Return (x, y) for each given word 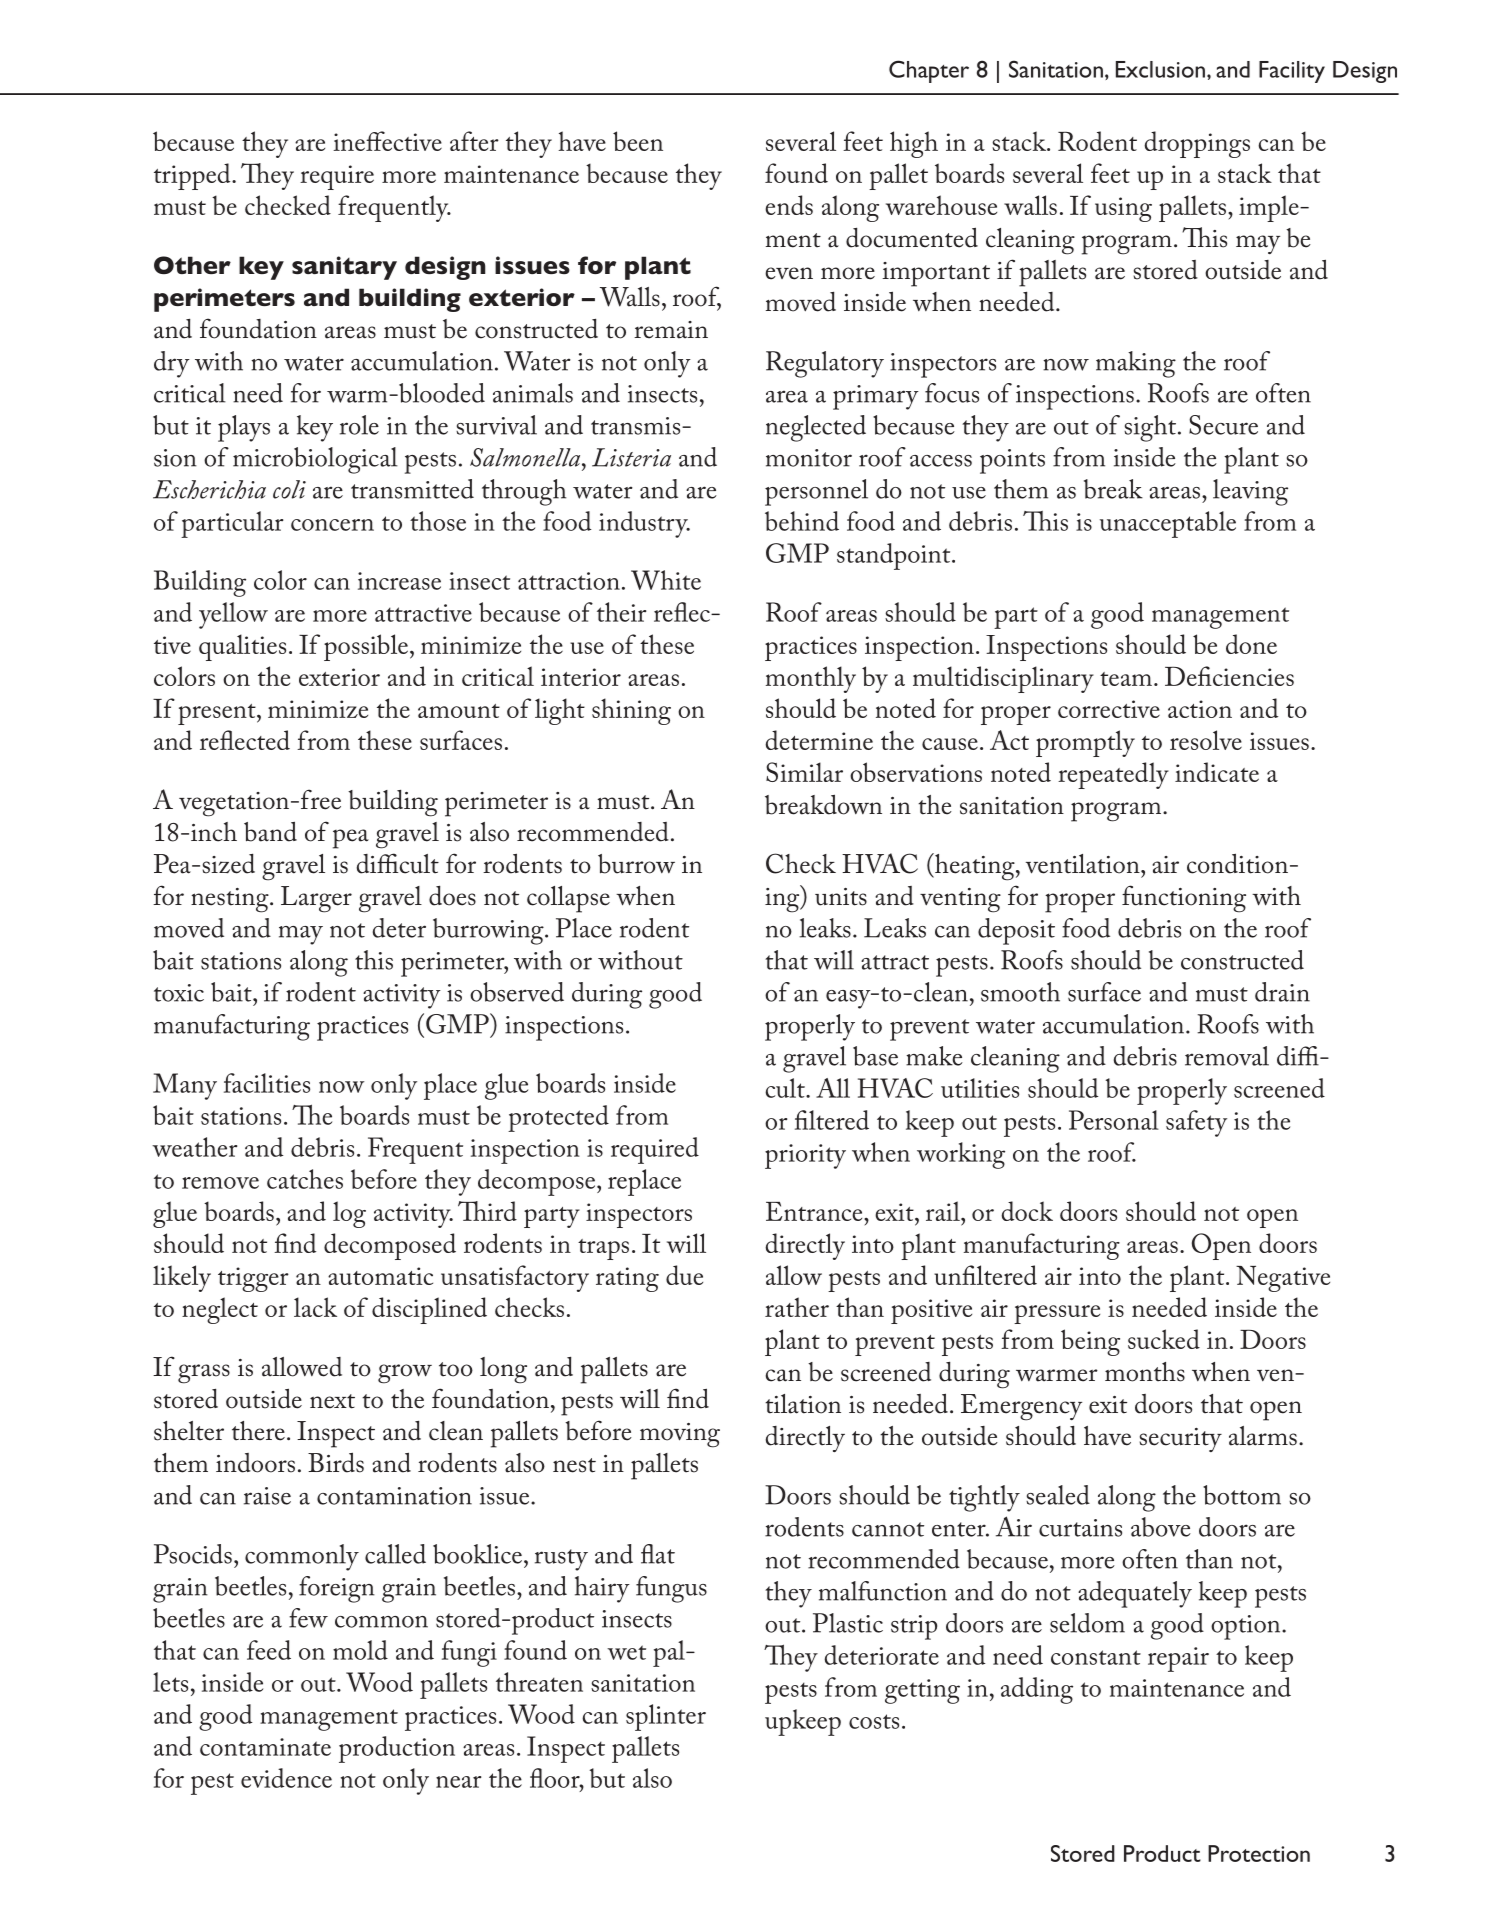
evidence (286, 1778)
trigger (253, 1279)
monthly (811, 679)
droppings (1197, 144)
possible (367, 647)
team (1126, 679)
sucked (1164, 1339)
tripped (193, 176)
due (684, 1275)
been (638, 141)
